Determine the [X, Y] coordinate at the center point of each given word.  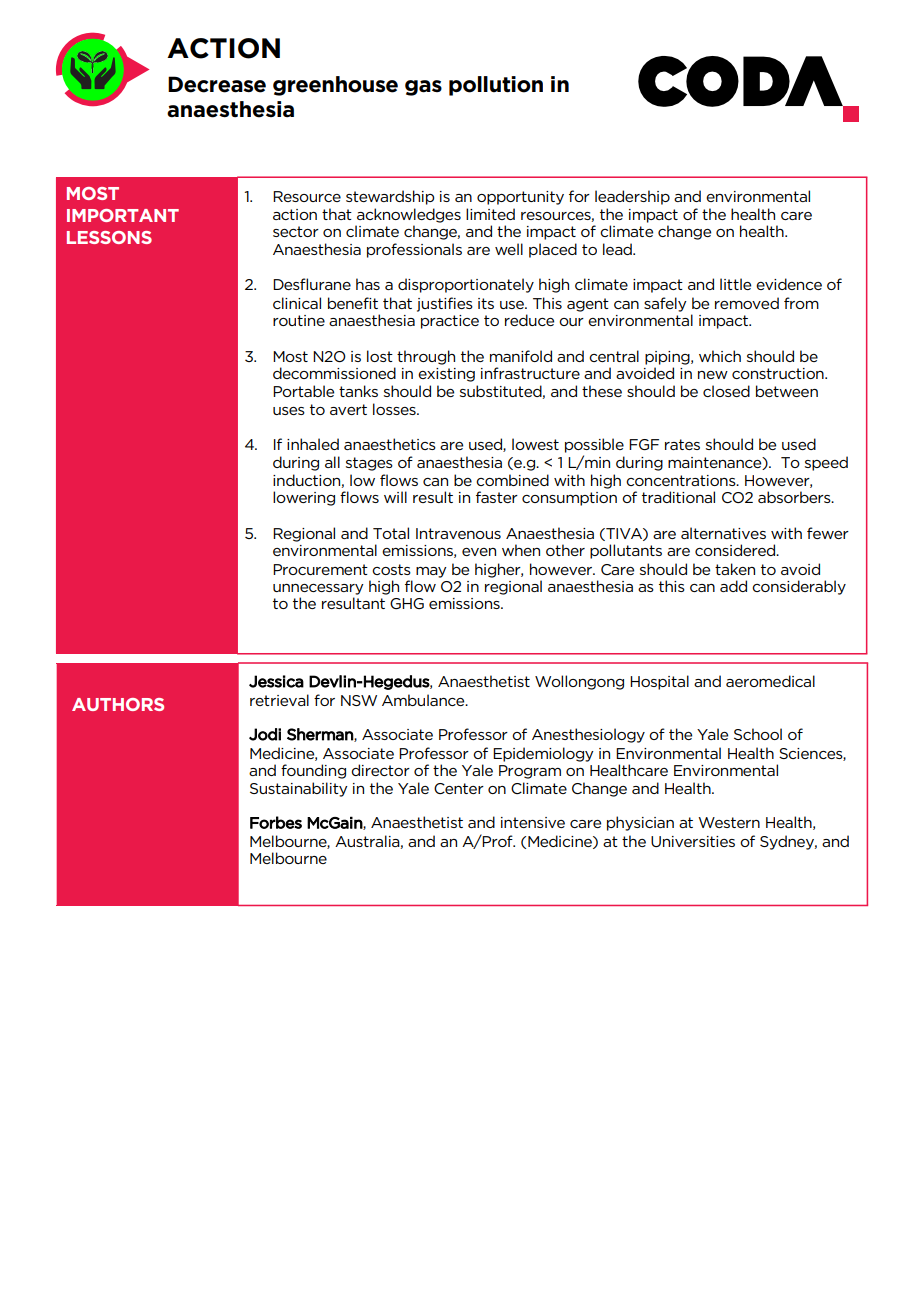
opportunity [520, 198]
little [735, 284]
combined [512, 480]
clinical [297, 303]
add [733, 586]
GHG [407, 603]
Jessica [276, 681]
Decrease [217, 84]
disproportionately [466, 285]
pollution [496, 86]
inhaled [313, 444]
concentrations [682, 480]
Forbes [276, 822]
